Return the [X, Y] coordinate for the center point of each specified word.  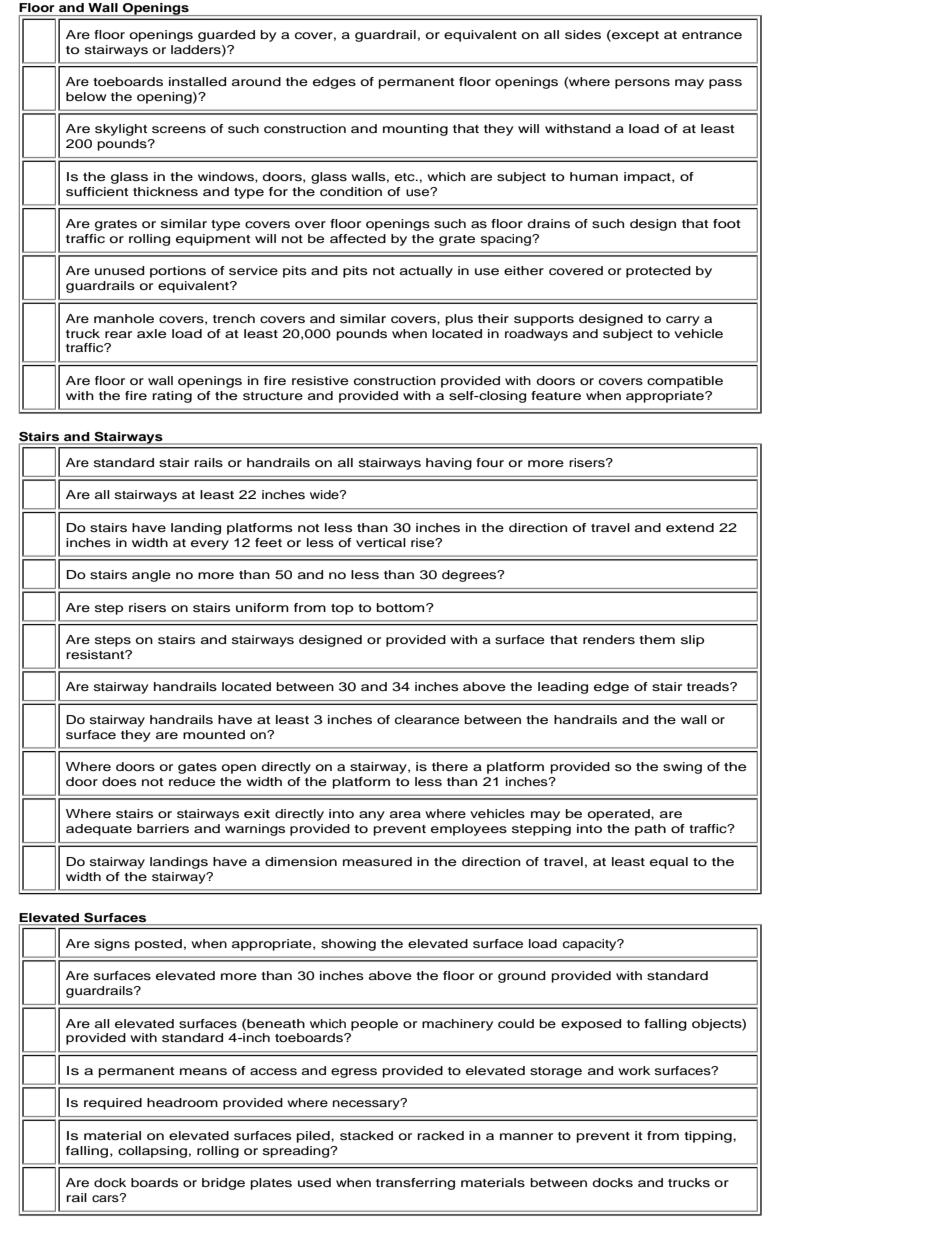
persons [642, 84]
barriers [163, 828]
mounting [415, 130]
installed [197, 81]
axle [151, 333]
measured [377, 861]
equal [669, 863]
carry [683, 321]
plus [459, 320]
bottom [402, 607]
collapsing [152, 1152]
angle [151, 576]
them [657, 639]
